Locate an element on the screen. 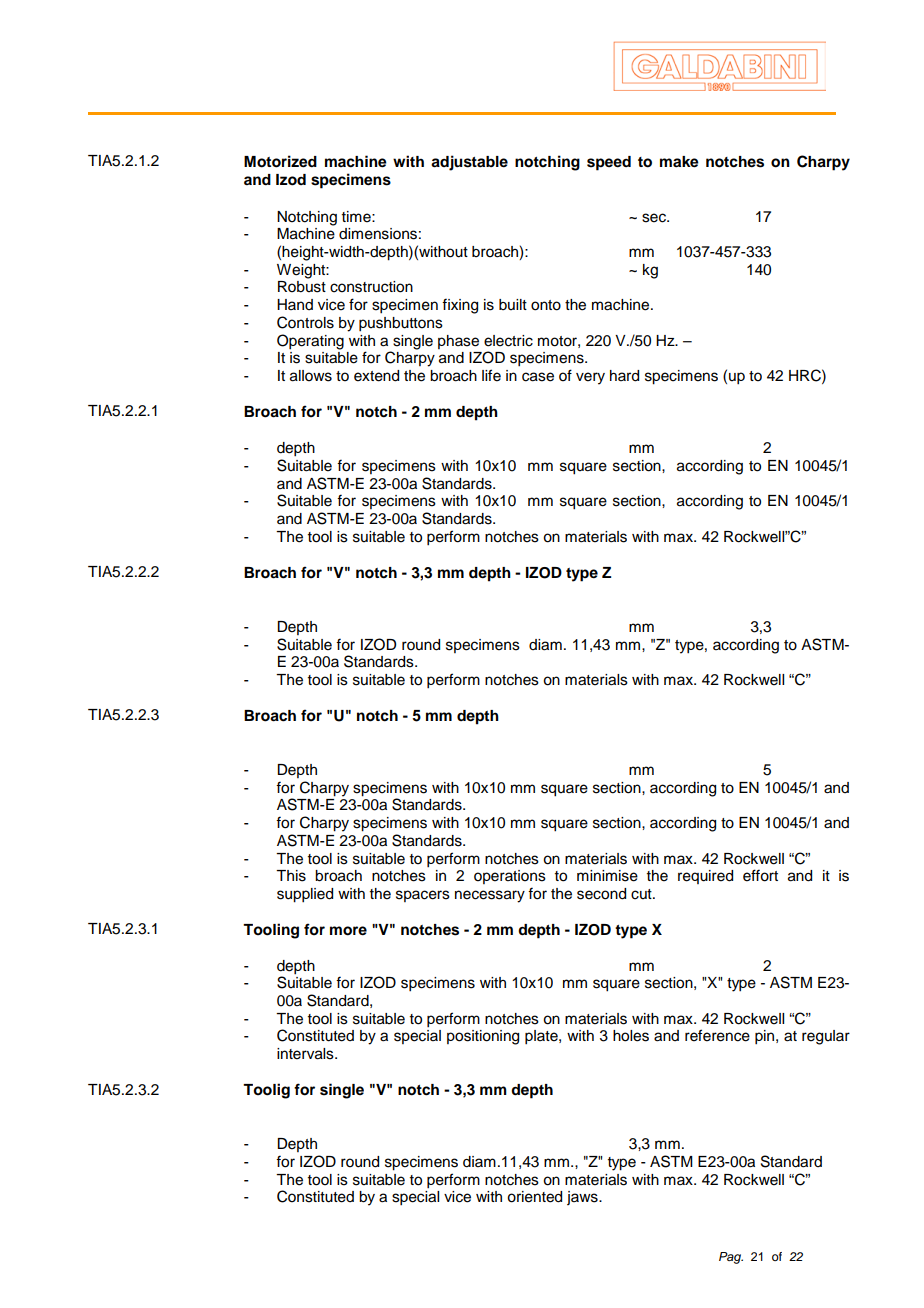 This screenshot has width=924, height=1308. This is located at coordinates (291, 876).
